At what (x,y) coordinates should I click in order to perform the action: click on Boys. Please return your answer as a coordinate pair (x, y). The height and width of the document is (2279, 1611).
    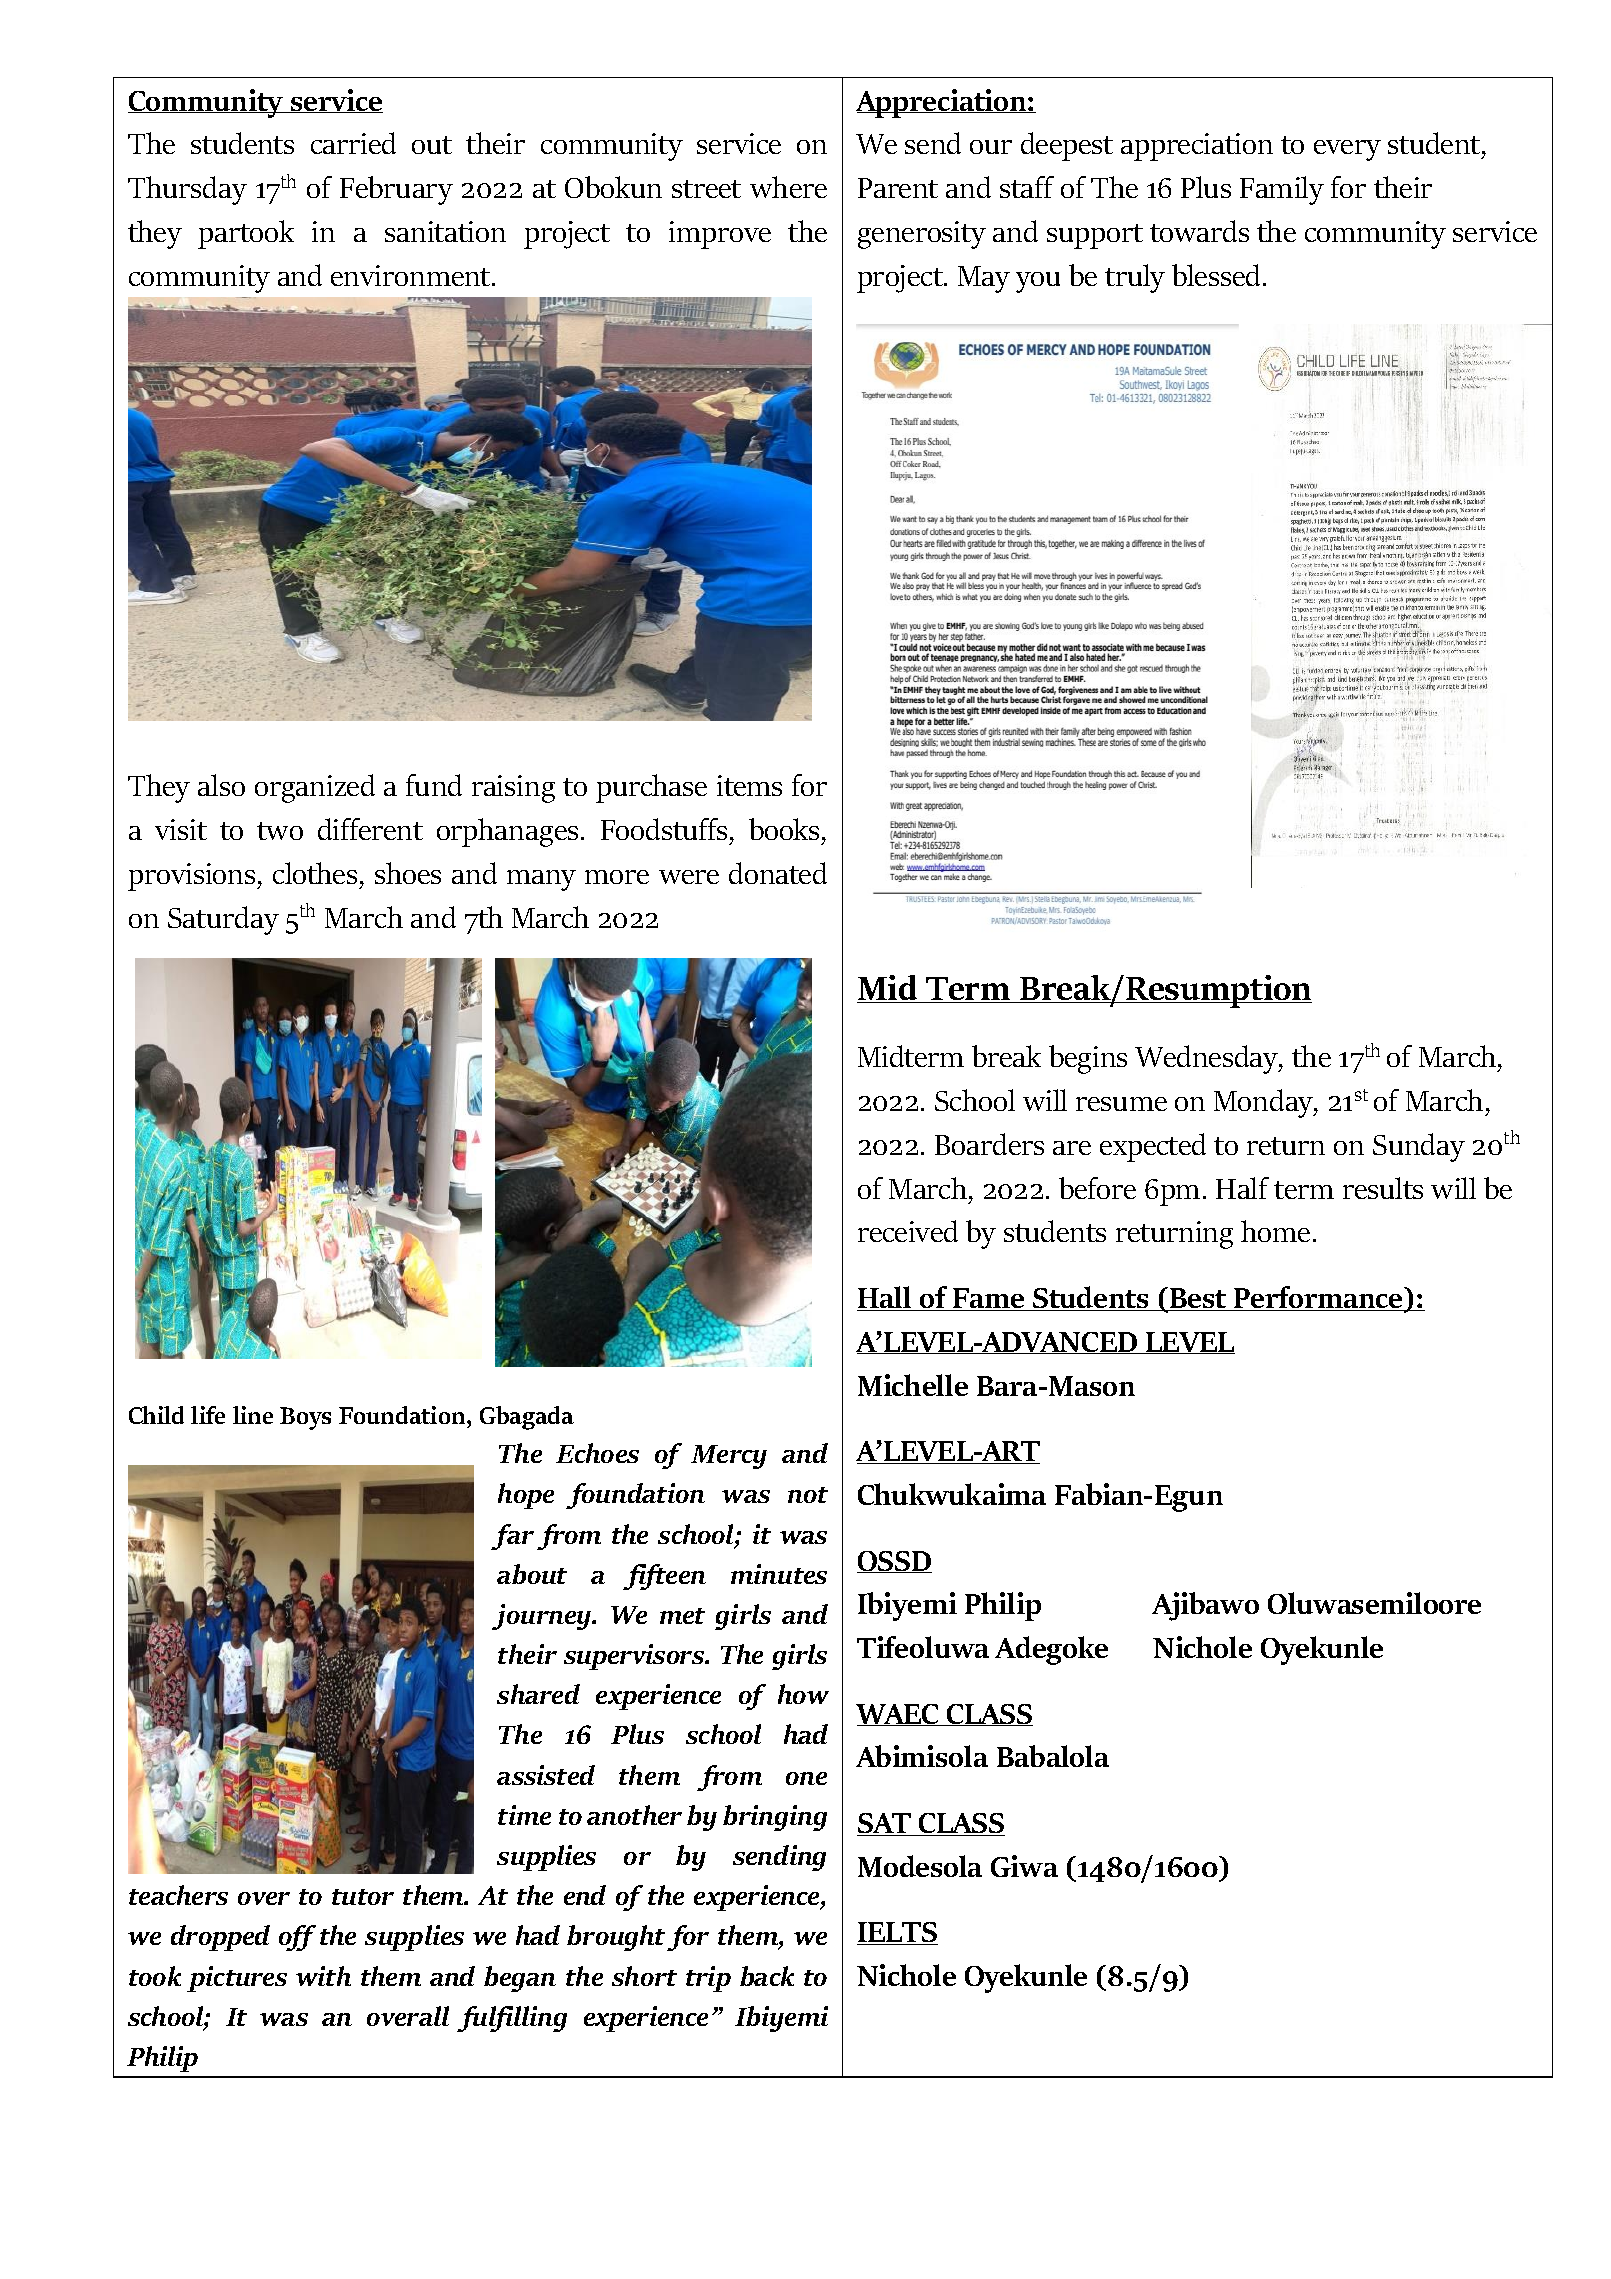
    Looking at the image, I should click on (305, 1418).
